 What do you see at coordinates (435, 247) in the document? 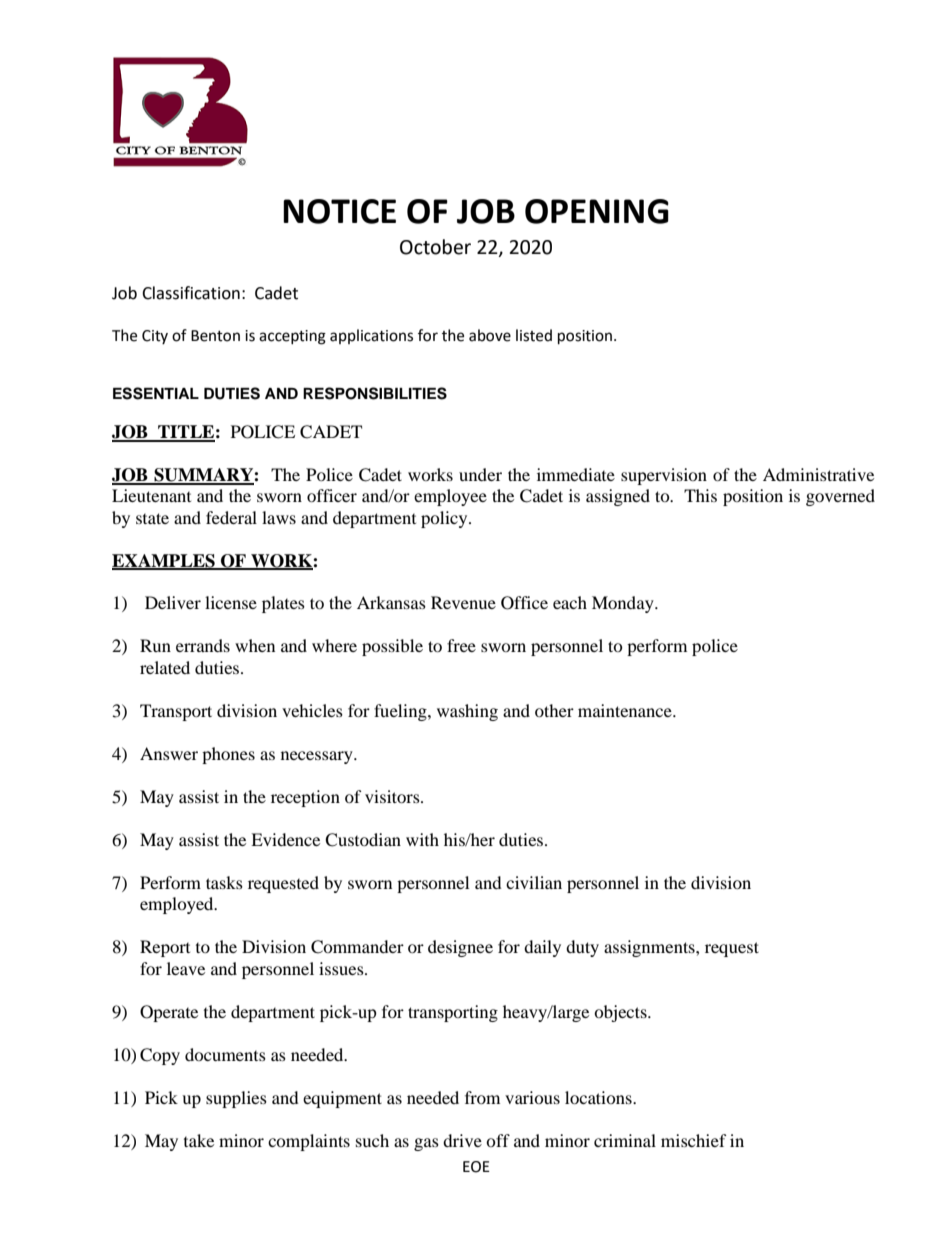
I see `October` at bounding box center [435, 247].
